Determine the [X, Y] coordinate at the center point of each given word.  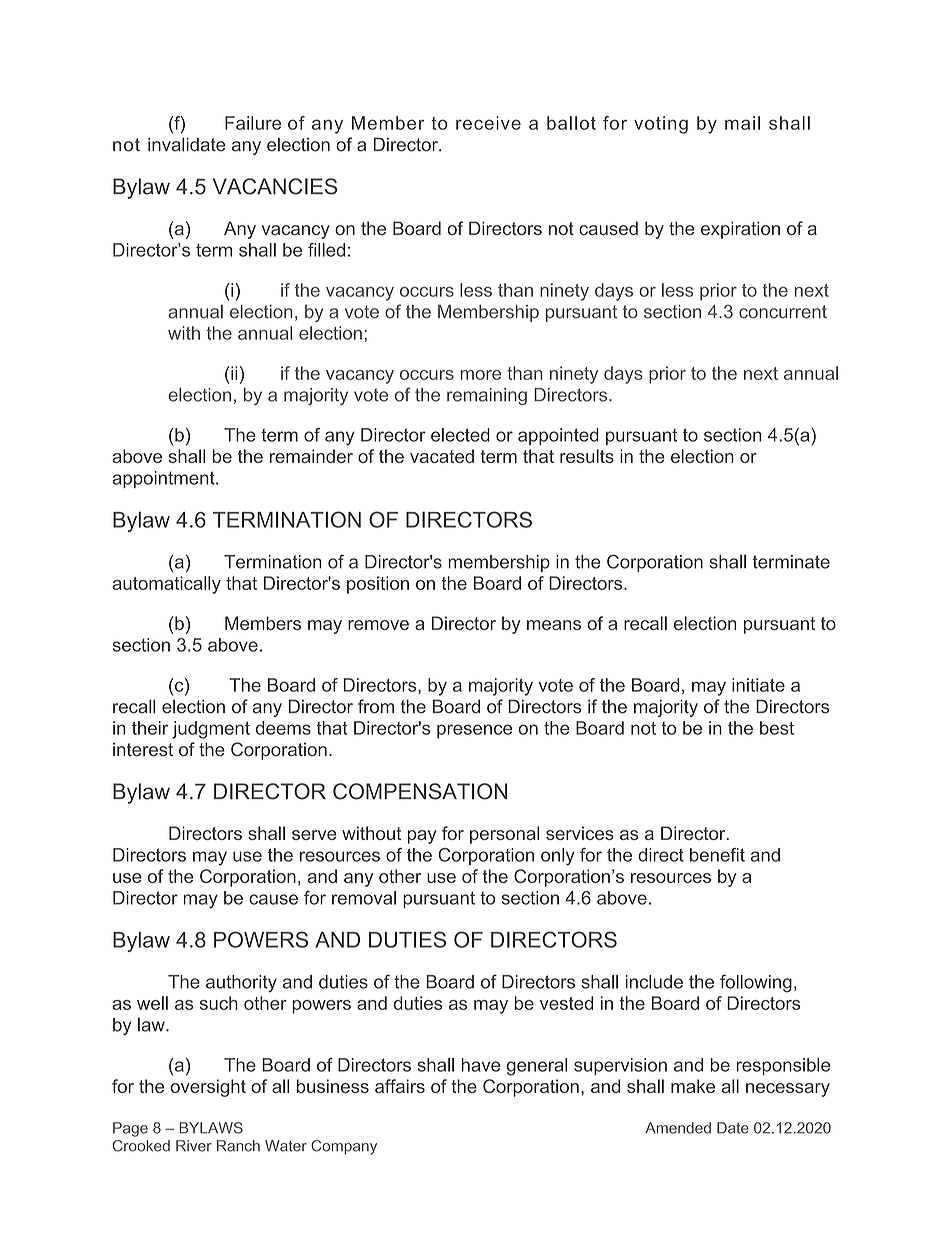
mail [742, 123]
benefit [717, 855]
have [481, 1065]
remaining [487, 396]
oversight [208, 1088]
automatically [166, 585]
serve [314, 835]
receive [488, 123]
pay [422, 837]
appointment [164, 479]
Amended [678, 1128]
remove [378, 625]
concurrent [783, 312]
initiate [758, 685]
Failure [253, 123]
